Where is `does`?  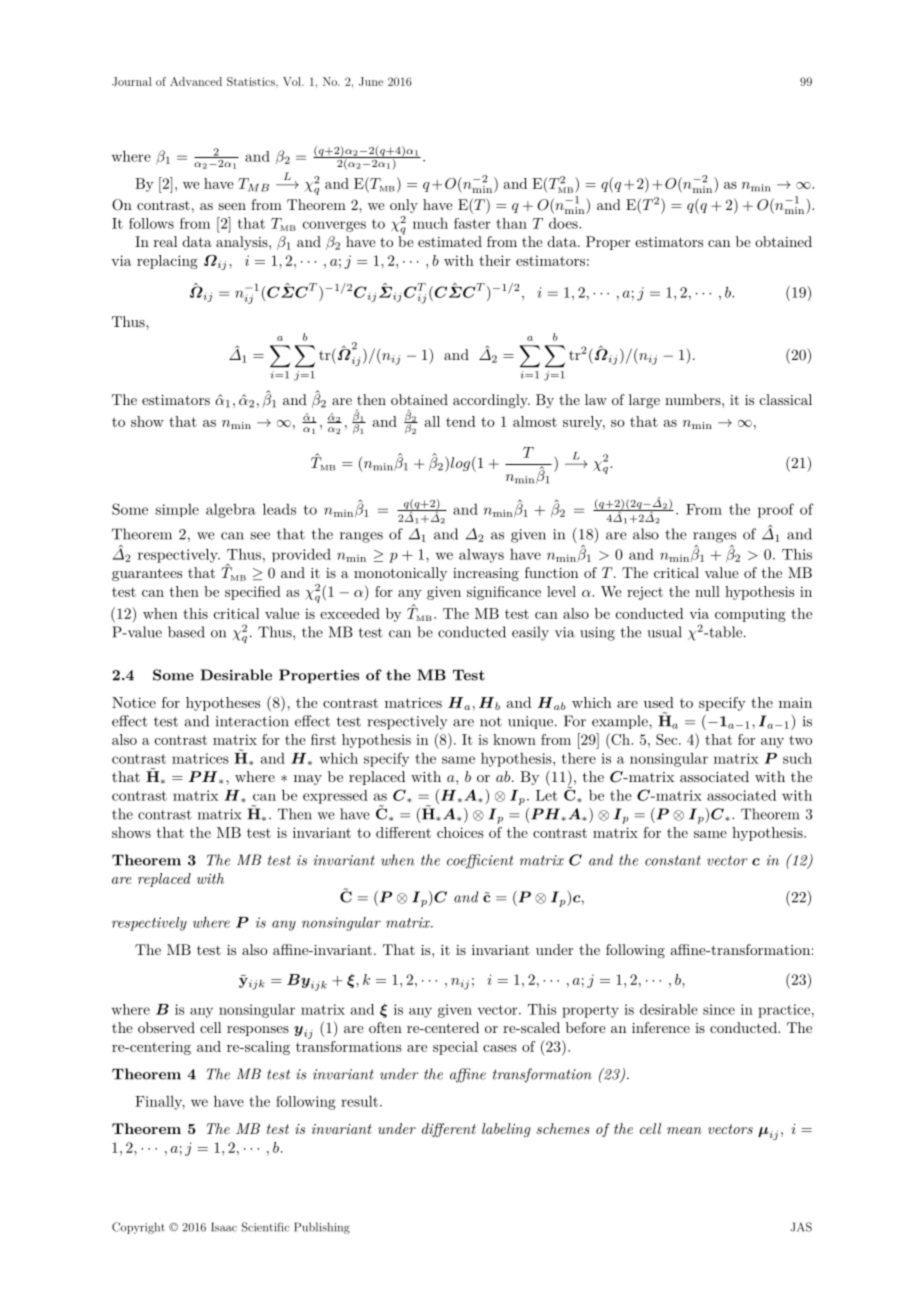 does is located at coordinates (564, 223).
